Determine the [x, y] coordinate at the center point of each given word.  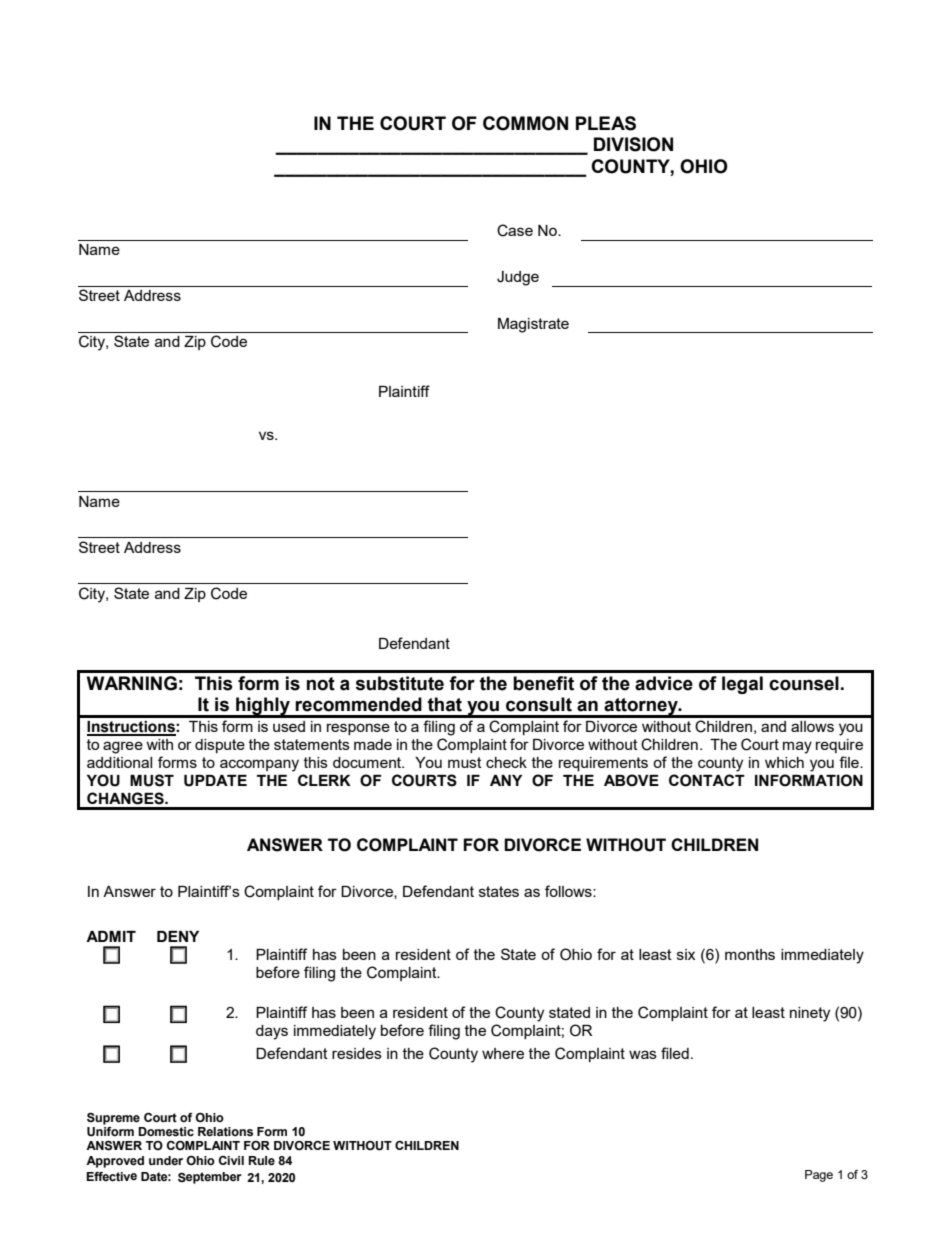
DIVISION [633, 144]
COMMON [525, 123]
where [503, 1053]
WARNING [132, 683]
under [166, 1160]
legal [742, 685]
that [445, 704]
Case [515, 230]
